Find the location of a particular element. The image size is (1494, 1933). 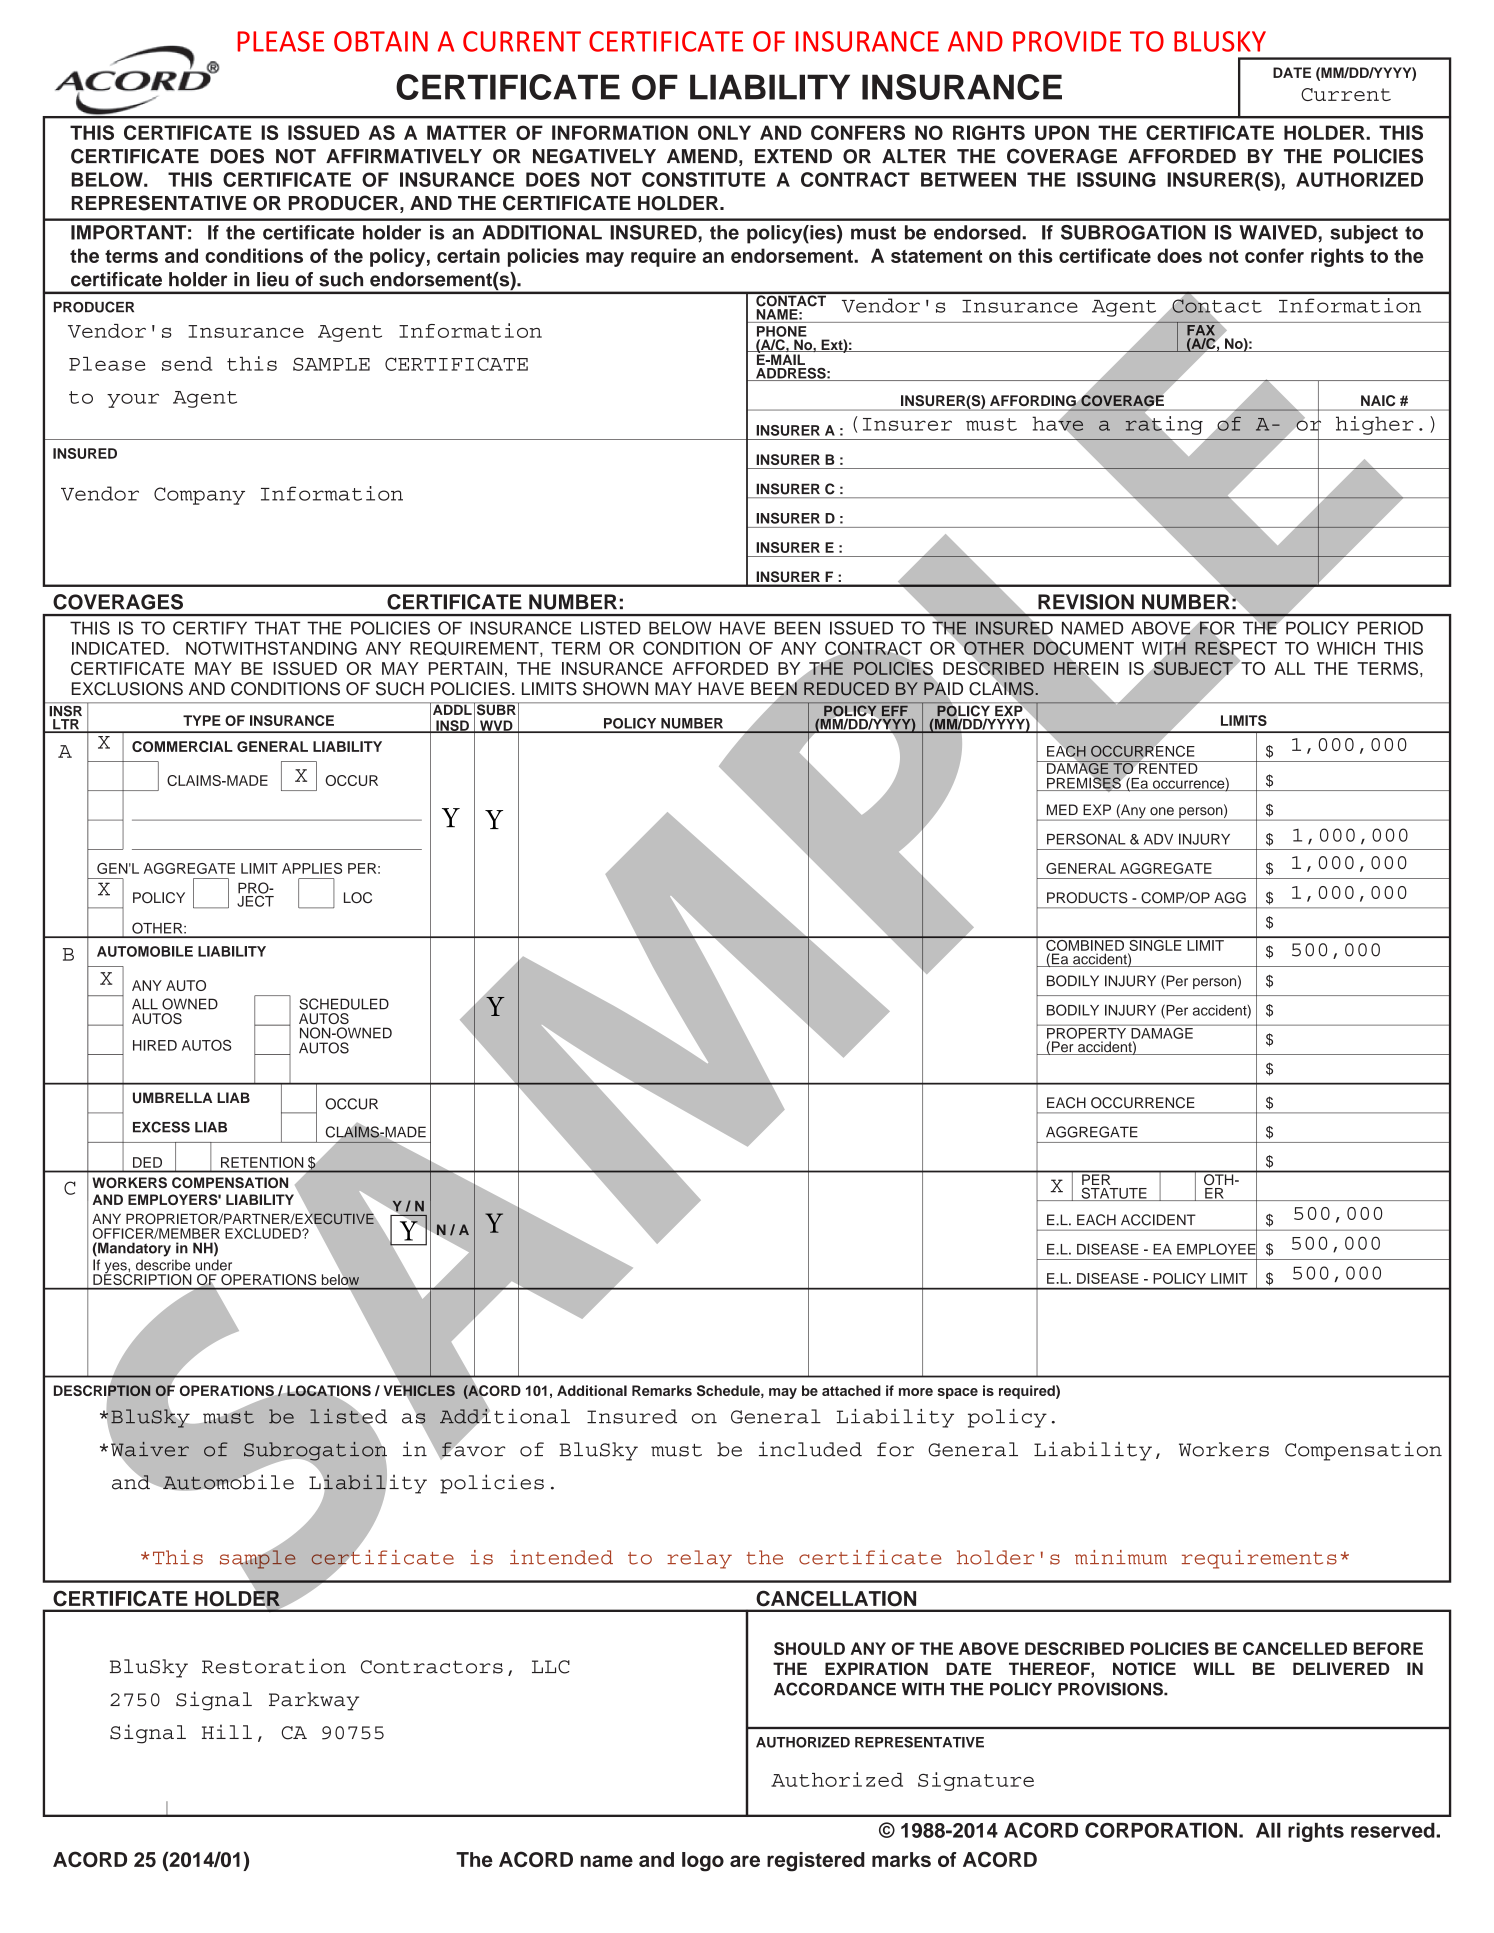

ISSUING is located at coordinates (1116, 179).
